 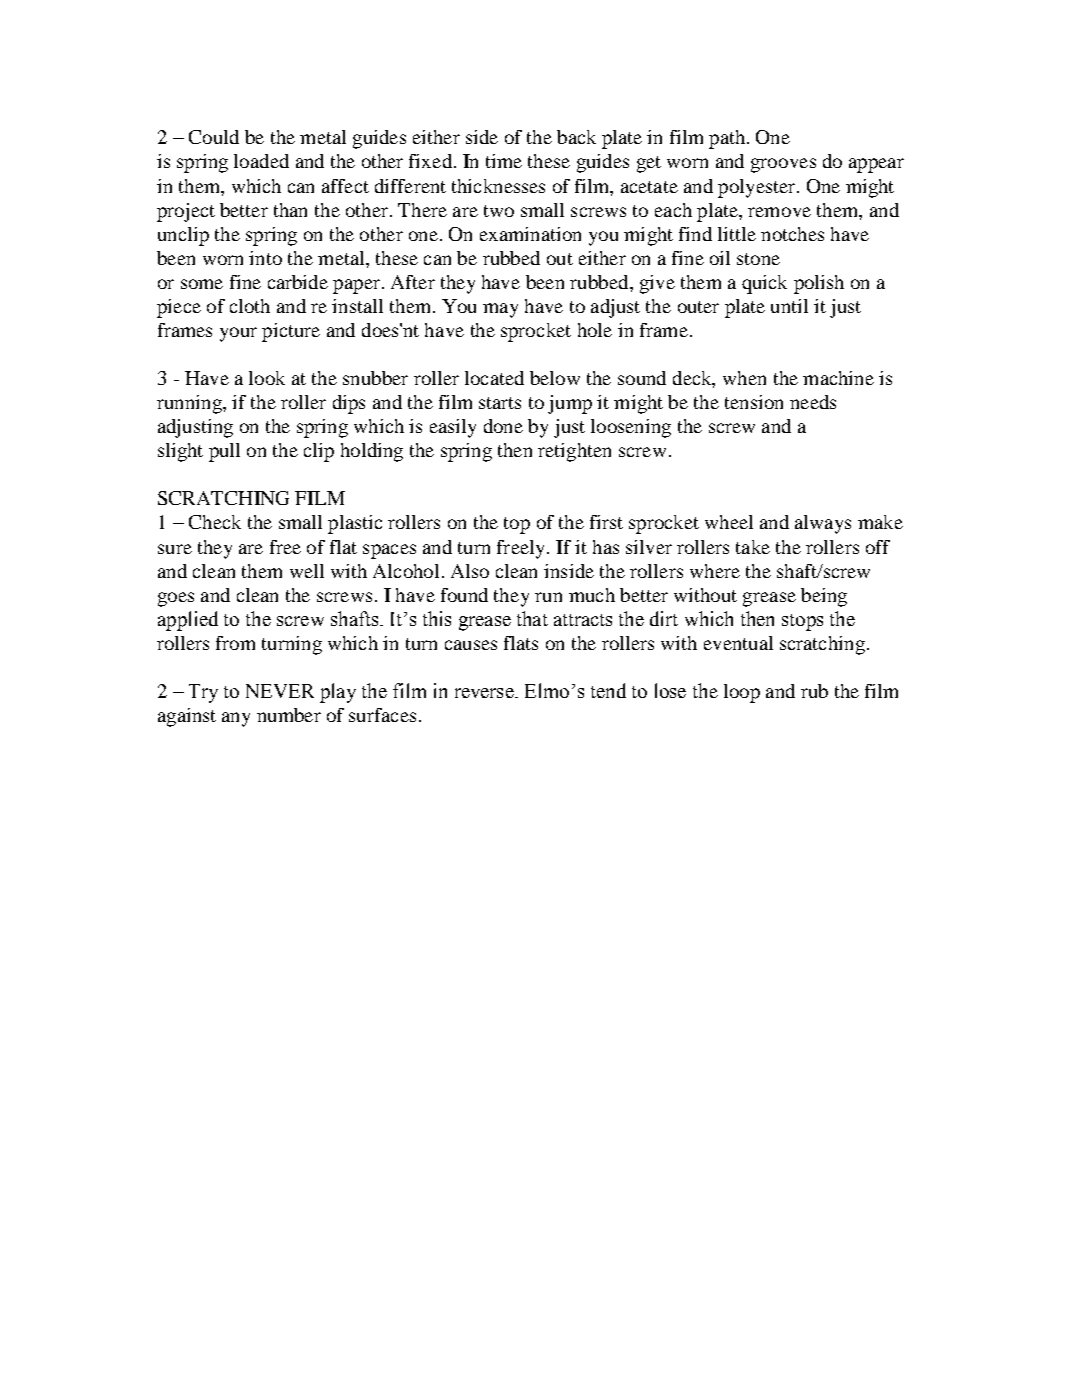 I want to click on always, so click(x=823, y=524).
